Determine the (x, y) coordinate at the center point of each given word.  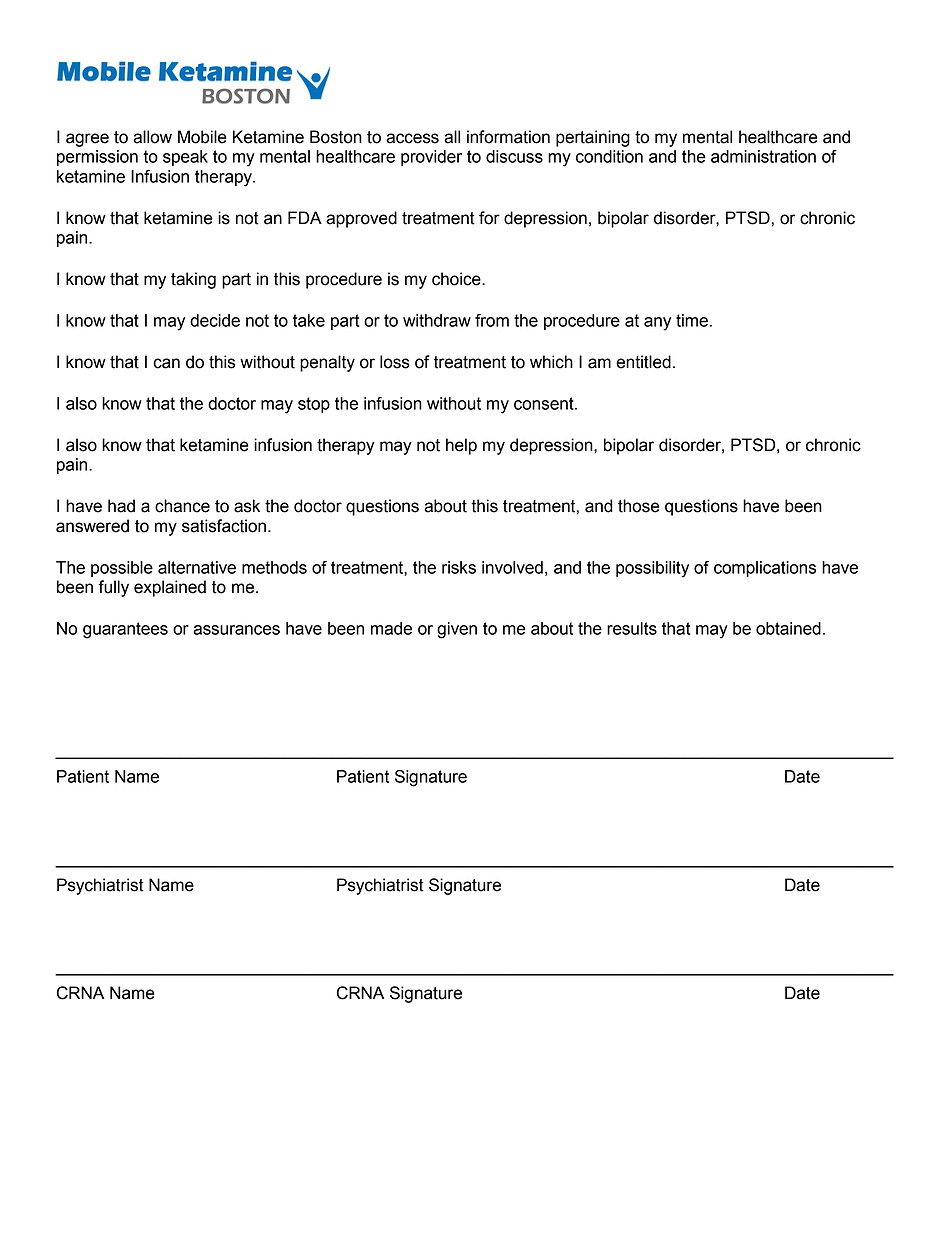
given (457, 630)
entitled (643, 362)
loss (395, 362)
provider (431, 158)
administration (763, 156)
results (632, 628)
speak (185, 158)
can (166, 363)
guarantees (125, 630)
